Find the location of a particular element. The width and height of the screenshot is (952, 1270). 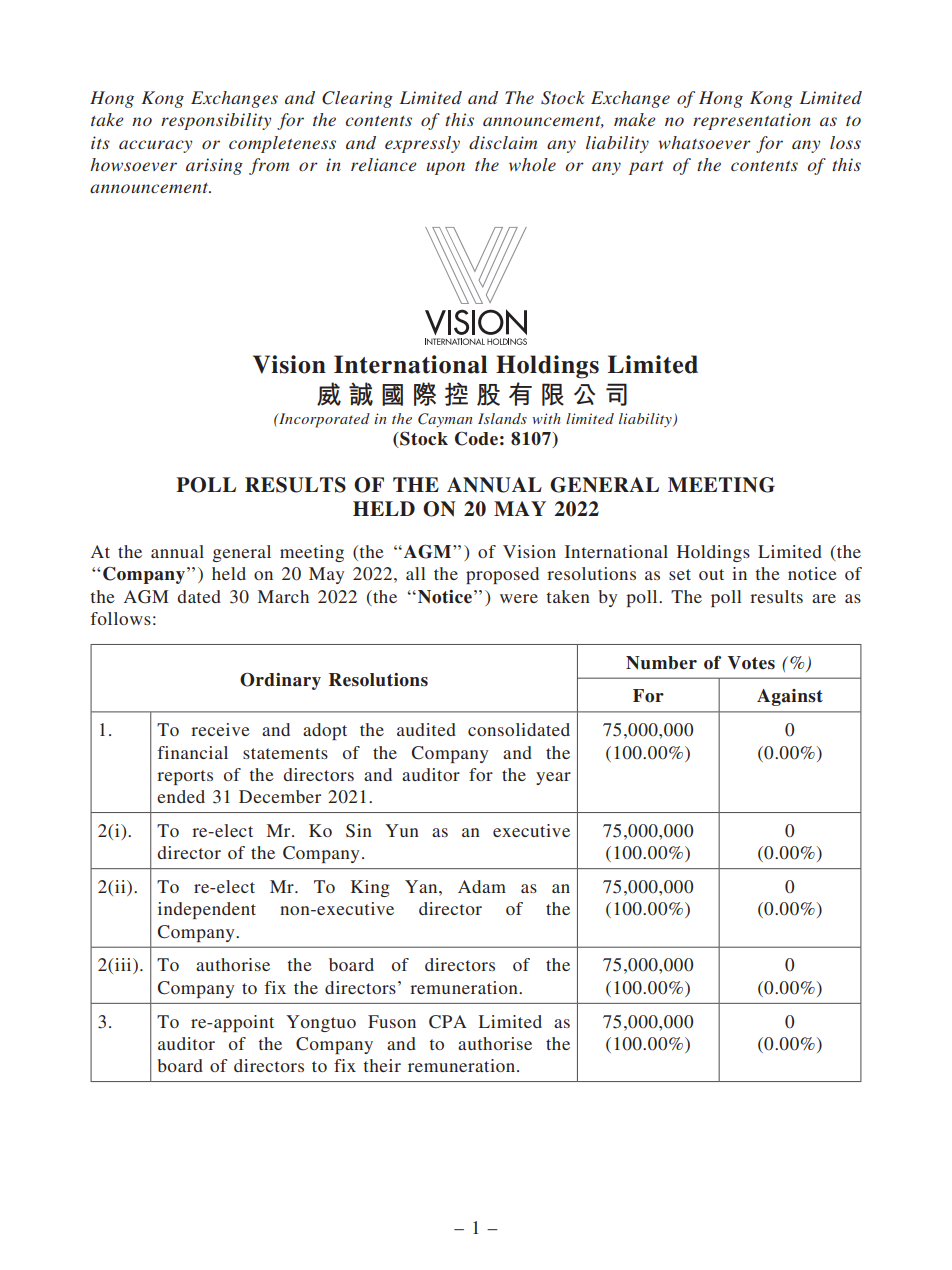

responsibility is located at coordinates (216, 121).
